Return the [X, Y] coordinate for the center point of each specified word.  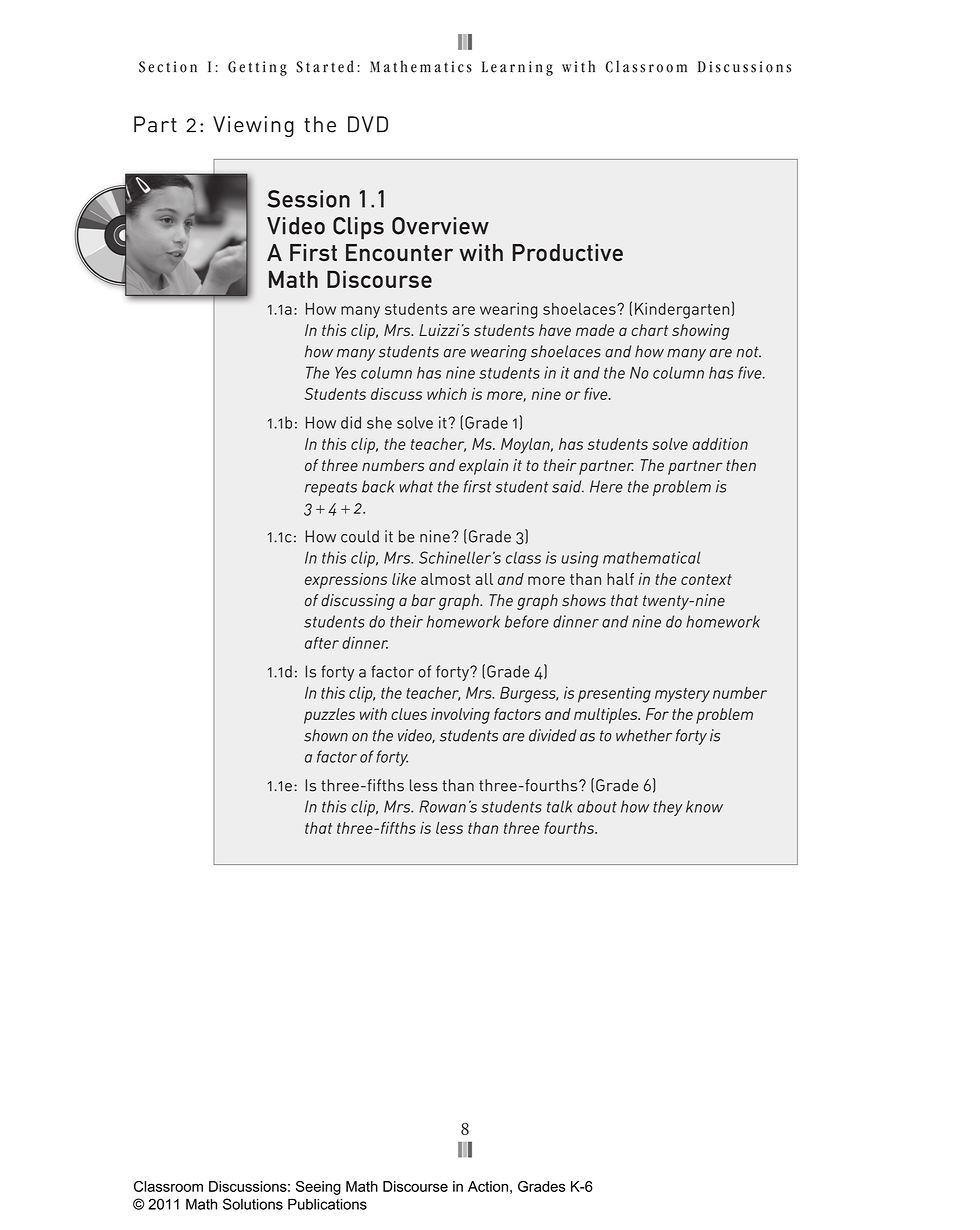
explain [483, 467]
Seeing [318, 1188]
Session [309, 199]
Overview [440, 226]
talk [560, 806]
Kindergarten [682, 310]
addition [720, 444]
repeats [331, 488]
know [704, 806]
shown [326, 735]
